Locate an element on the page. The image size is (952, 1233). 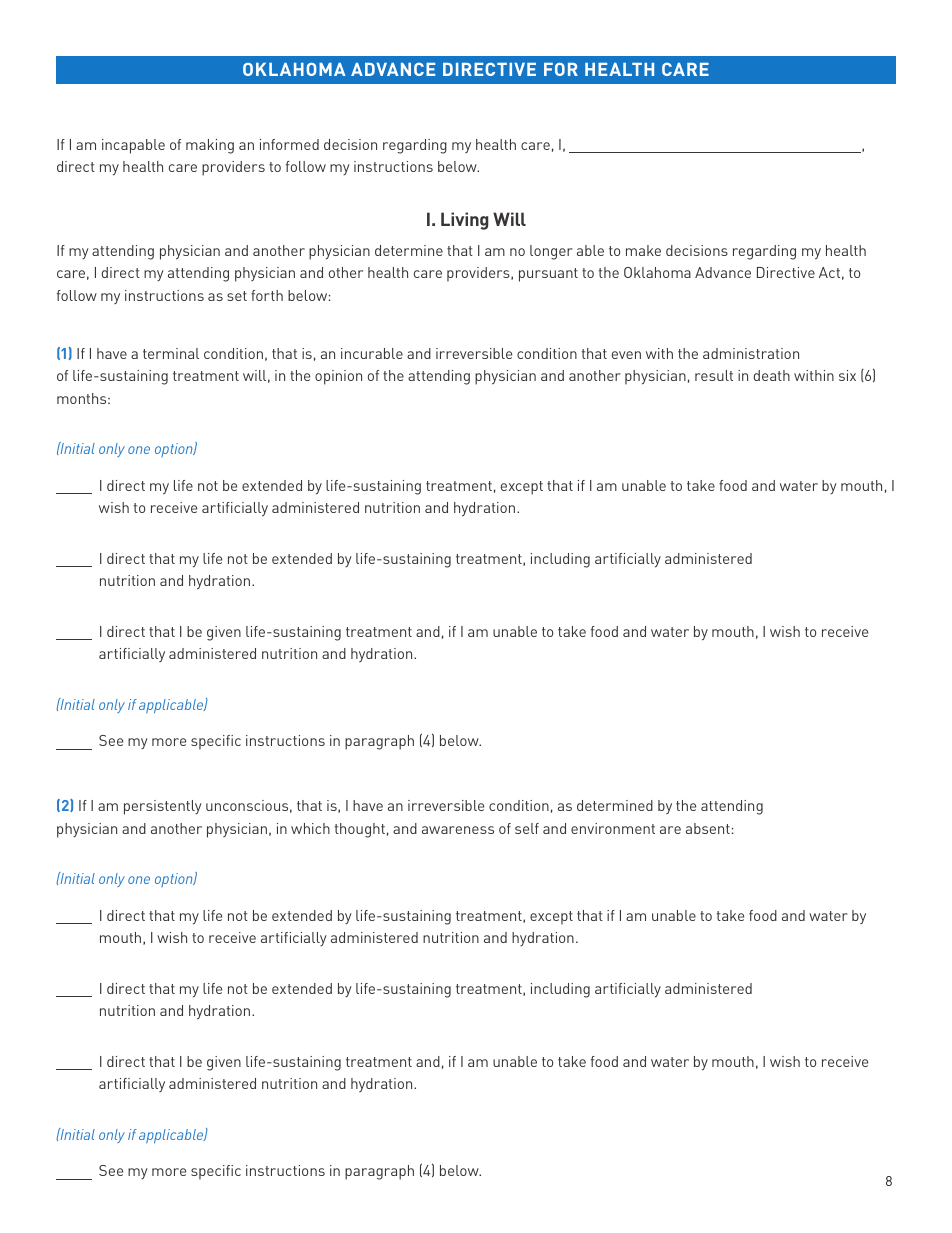
make is located at coordinates (643, 250).
